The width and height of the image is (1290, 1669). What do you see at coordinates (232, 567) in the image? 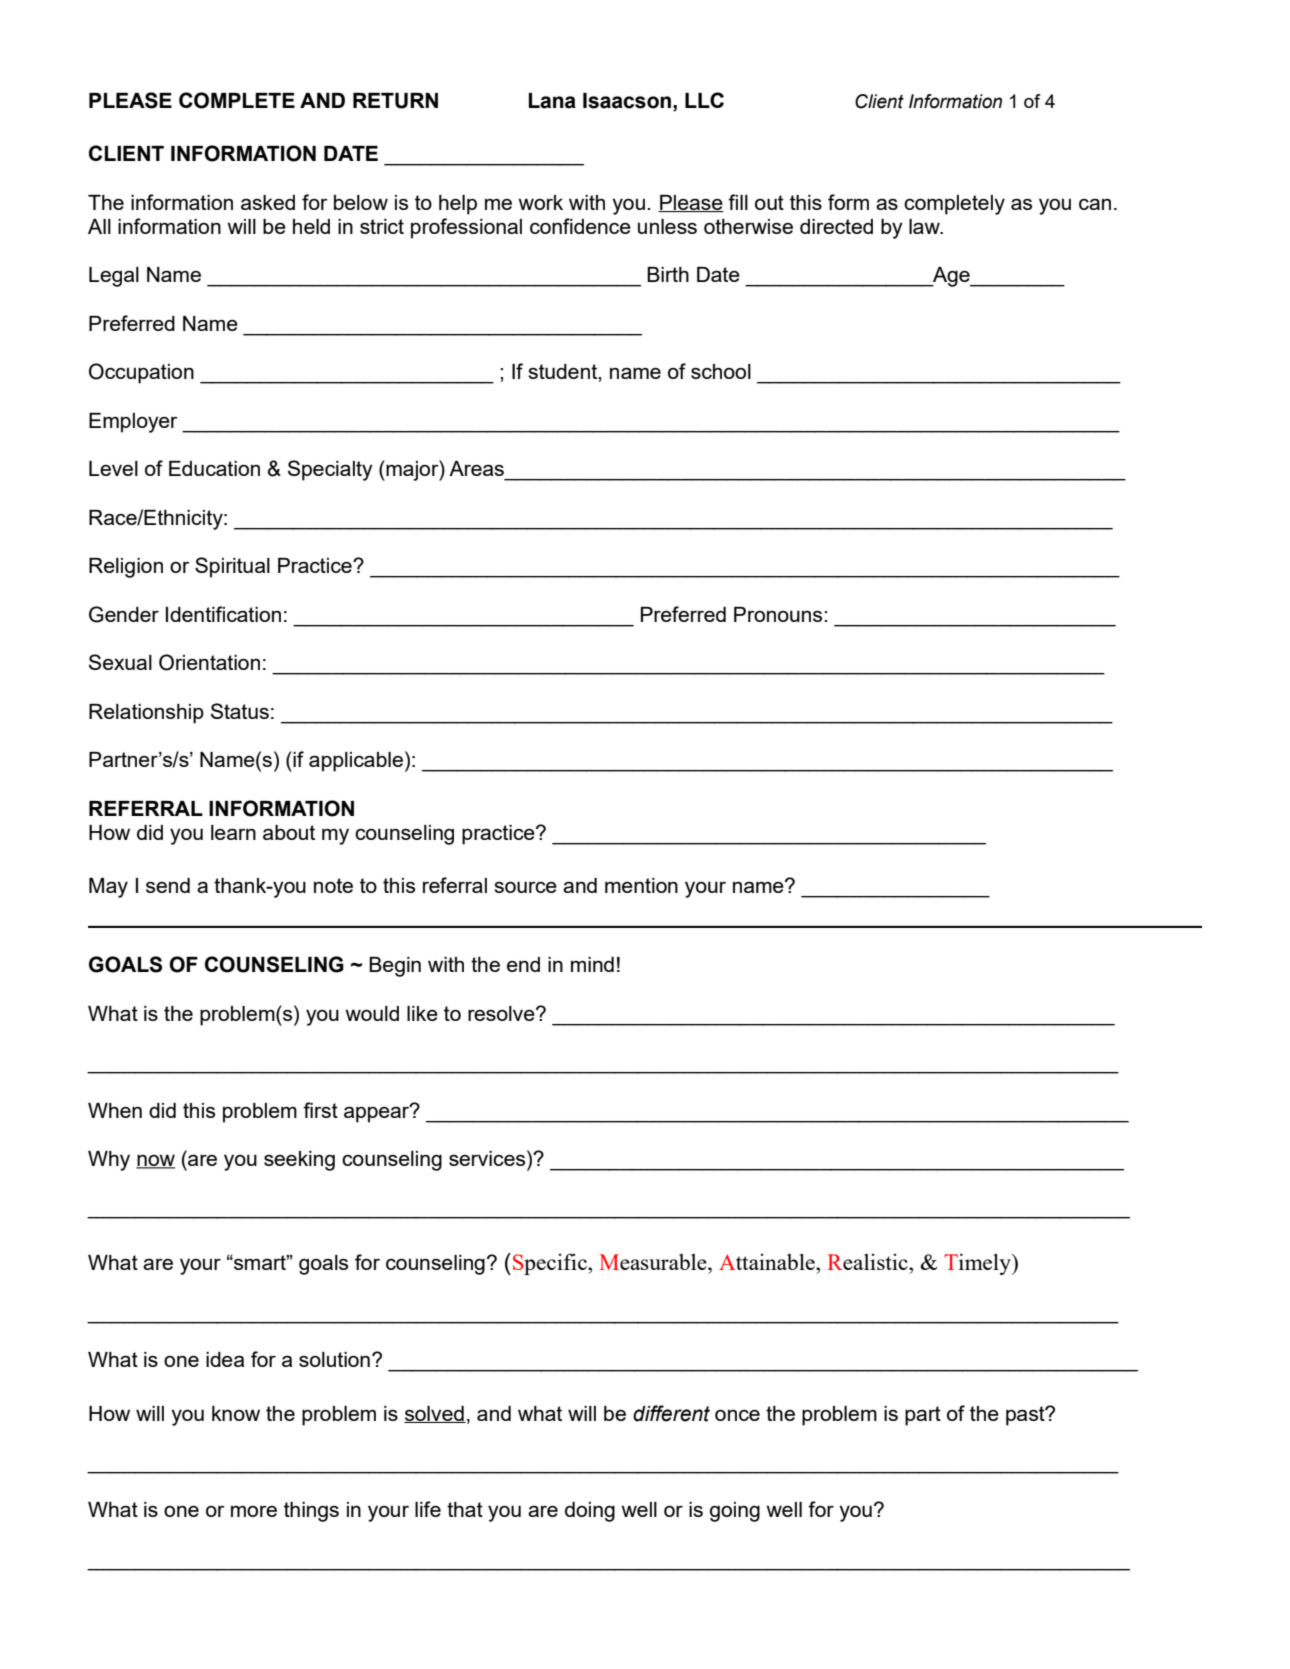
I see `Spiritual` at bounding box center [232, 567].
